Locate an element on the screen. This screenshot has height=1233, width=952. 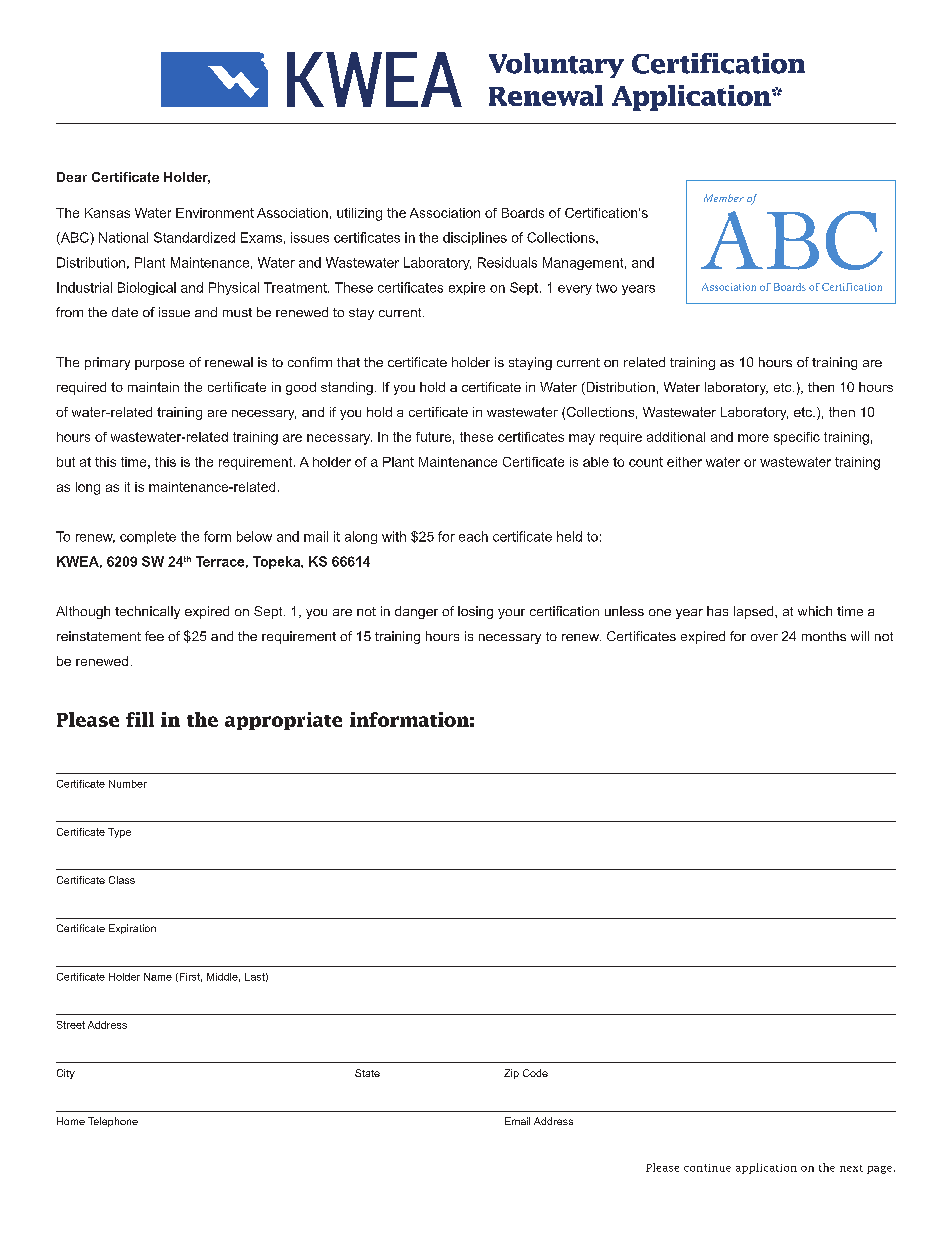
lapsed is located at coordinates (755, 612).
